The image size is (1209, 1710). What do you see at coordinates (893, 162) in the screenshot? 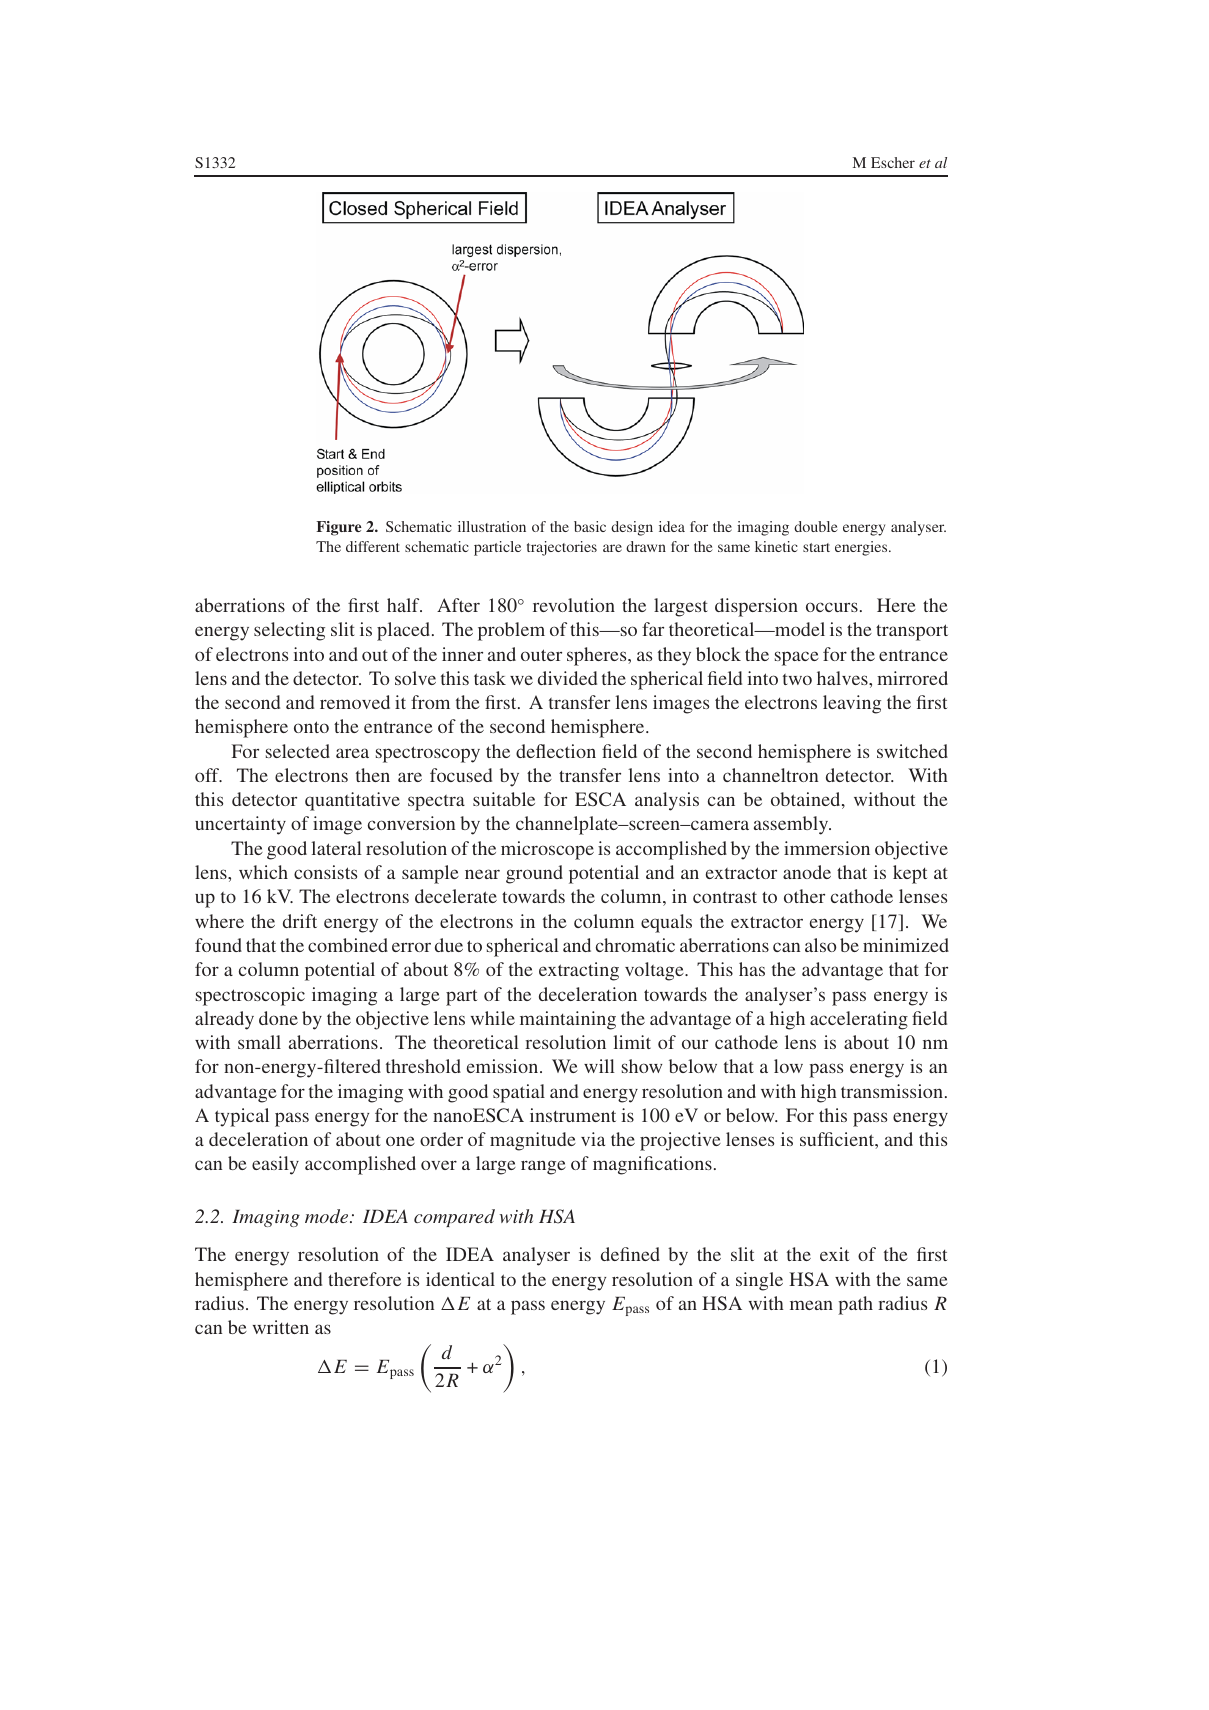
I see `Escher` at bounding box center [893, 162].
